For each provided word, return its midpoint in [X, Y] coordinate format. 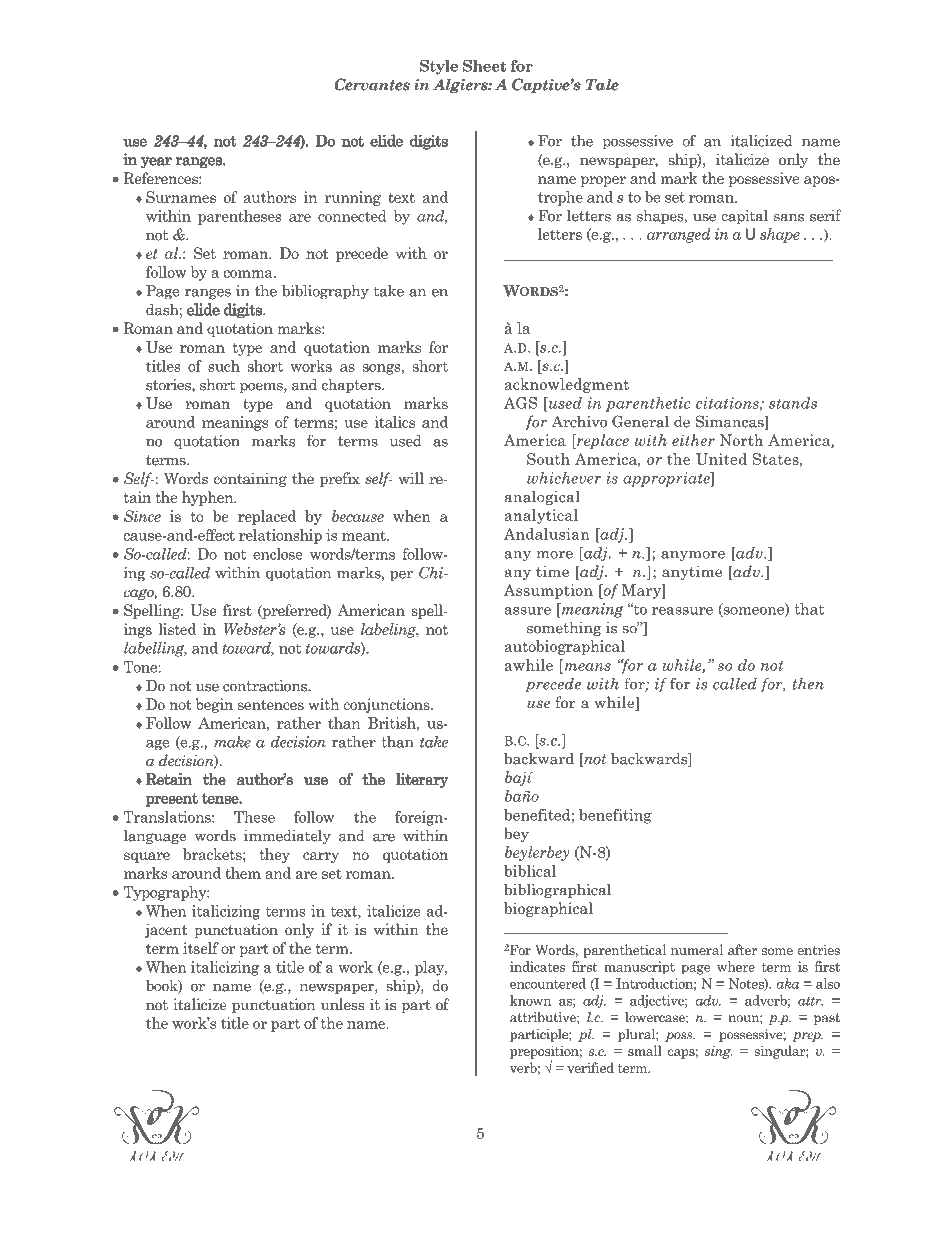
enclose [278, 554]
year [156, 162]
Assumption [548, 591]
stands [793, 403]
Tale [602, 84]
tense [221, 798]
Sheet [484, 66]
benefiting [615, 816]
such [224, 366]
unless [343, 1004]
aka [787, 983]
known [530, 1000]
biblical [530, 871]
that [809, 609]
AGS [520, 403]
